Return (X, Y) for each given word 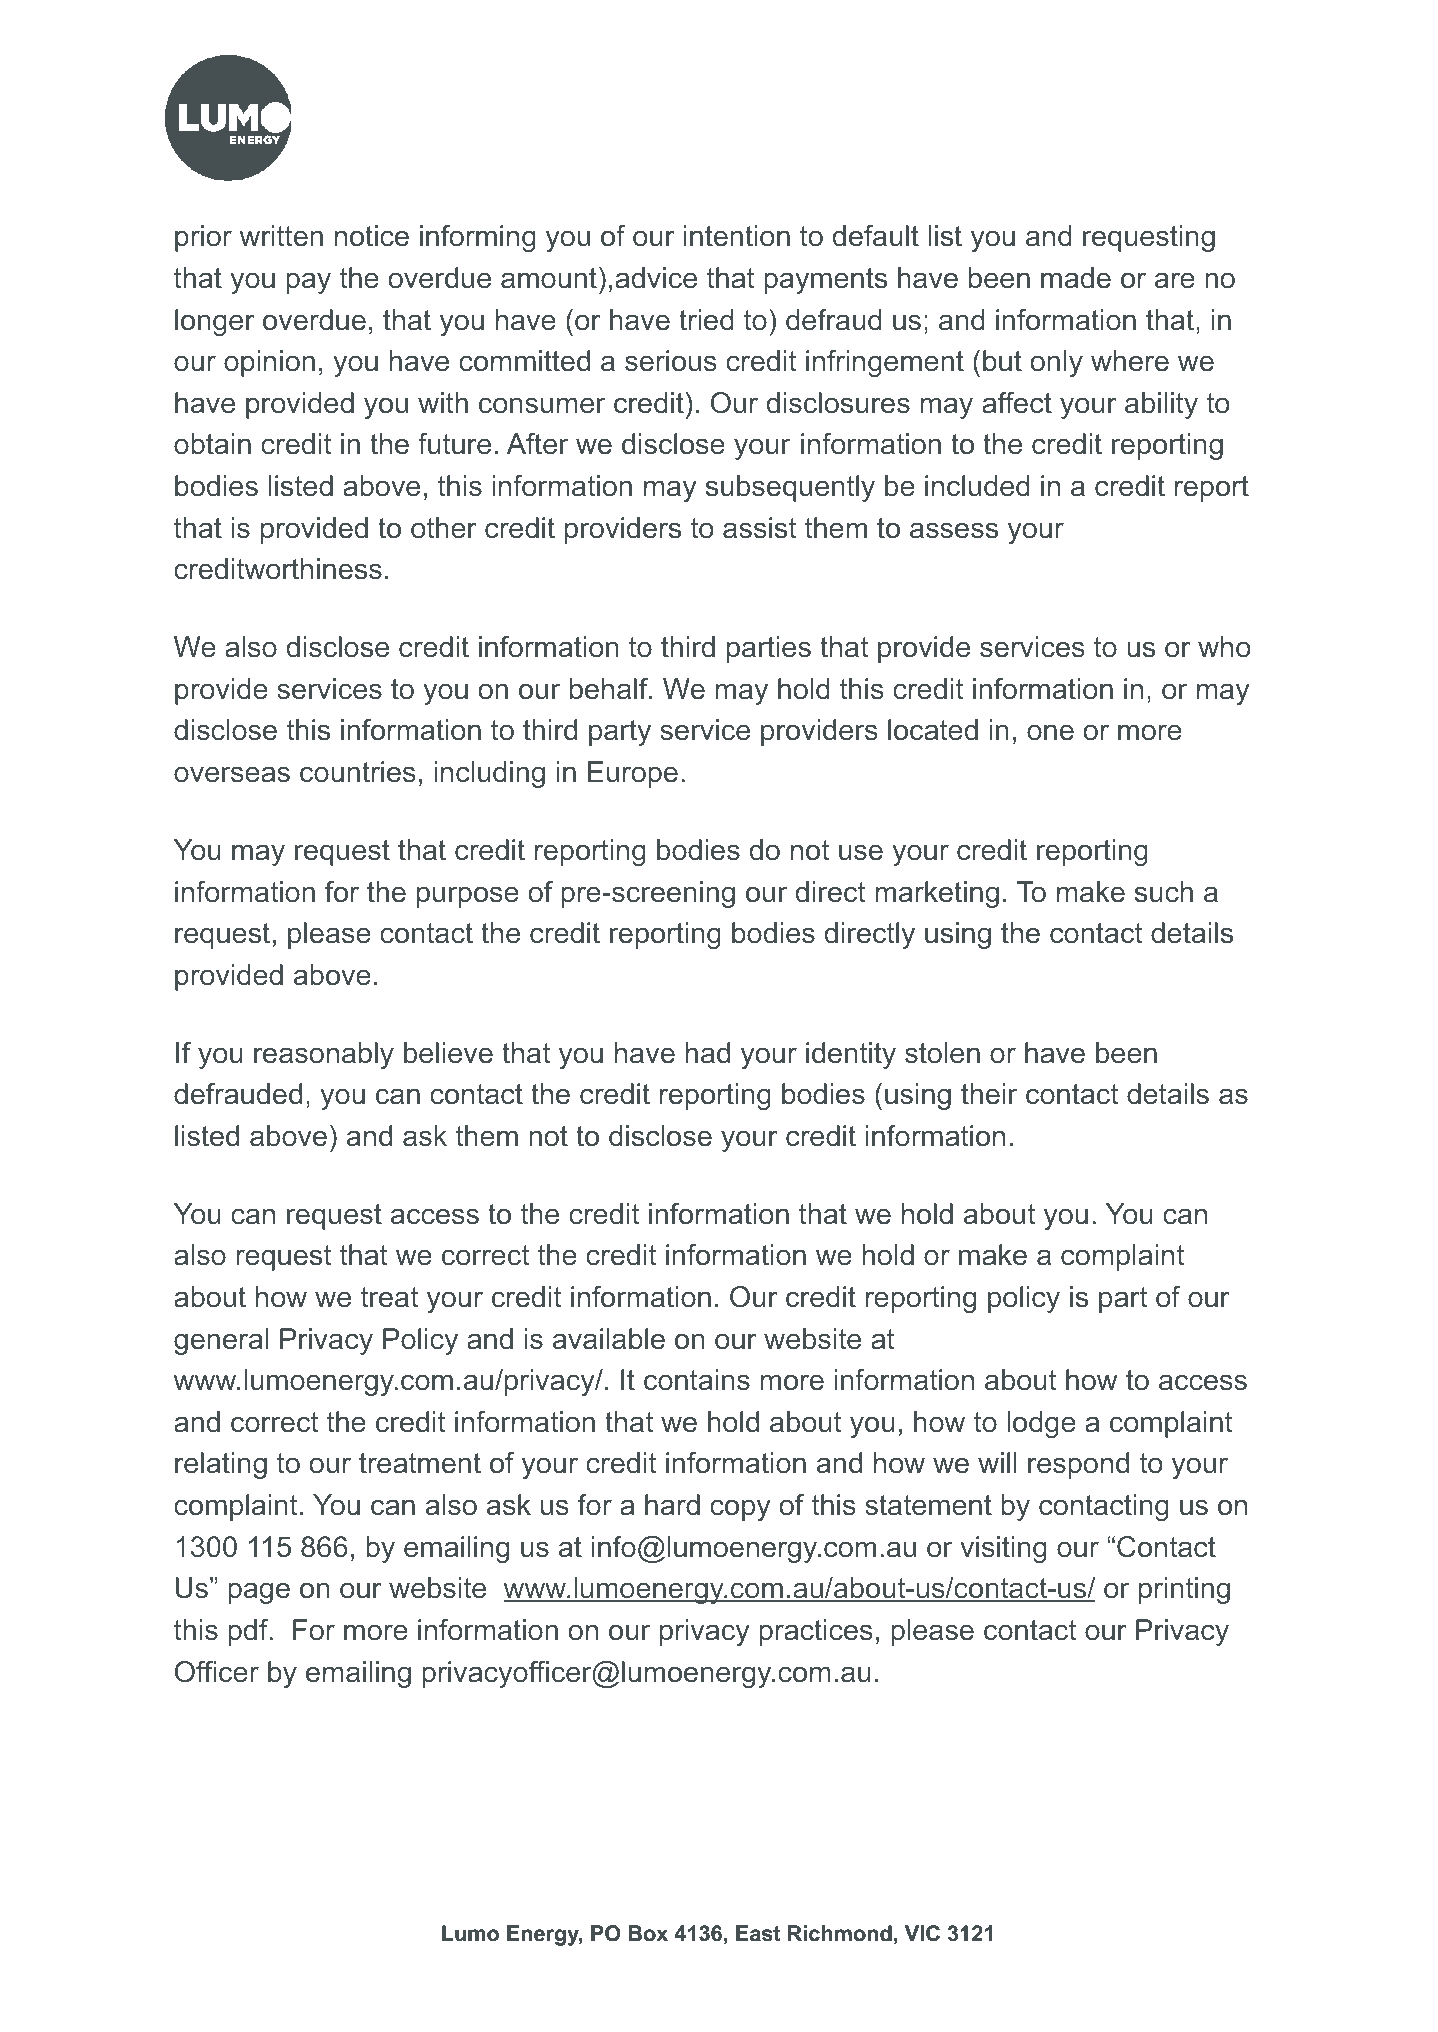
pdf (249, 1632)
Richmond (840, 1933)
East (758, 1933)
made (1076, 278)
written (281, 236)
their (989, 1094)
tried (706, 320)
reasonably (324, 1055)
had (707, 1053)
